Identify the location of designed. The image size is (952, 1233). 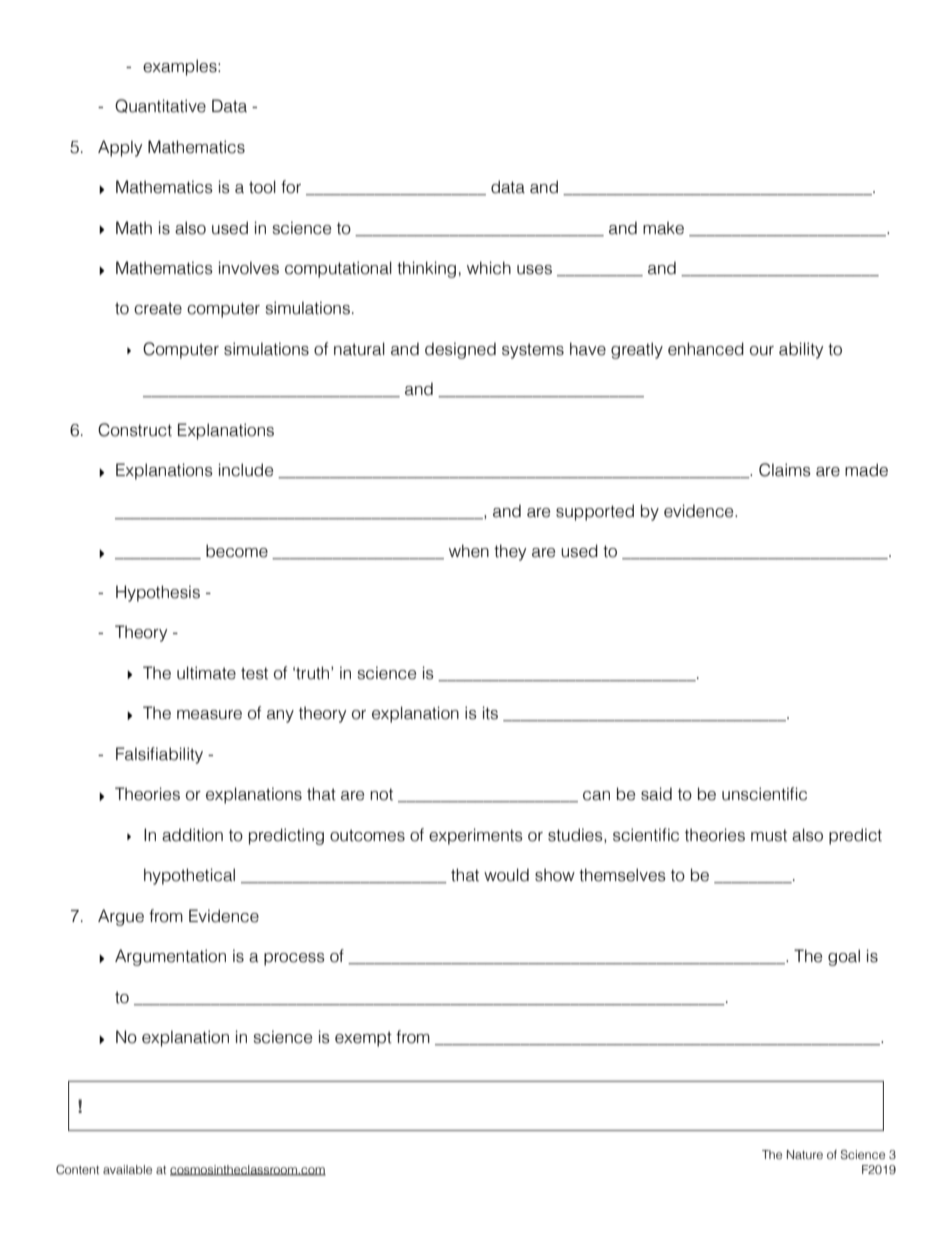
(460, 350).
